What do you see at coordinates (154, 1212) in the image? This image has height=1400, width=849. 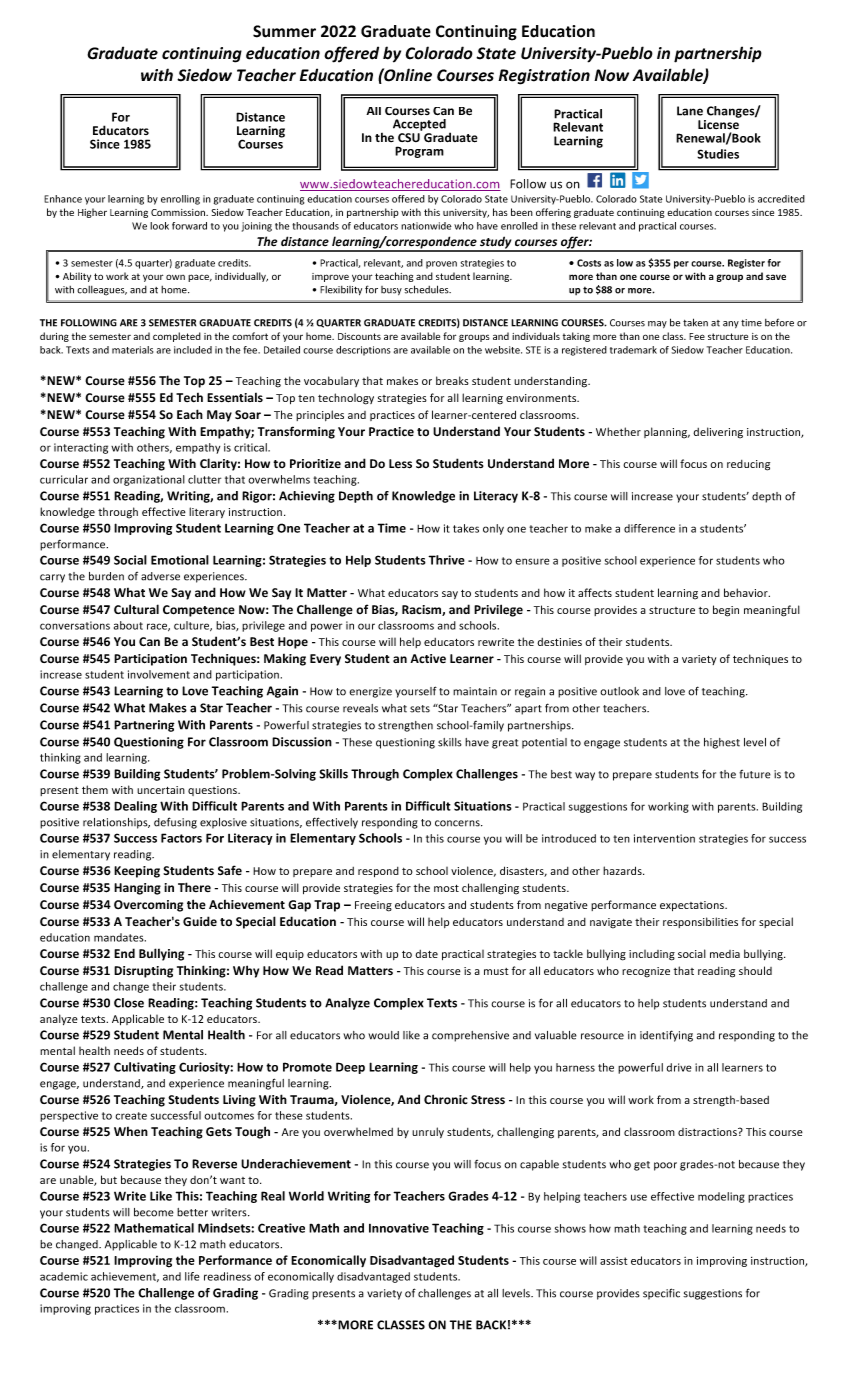 I see `become` at bounding box center [154, 1212].
